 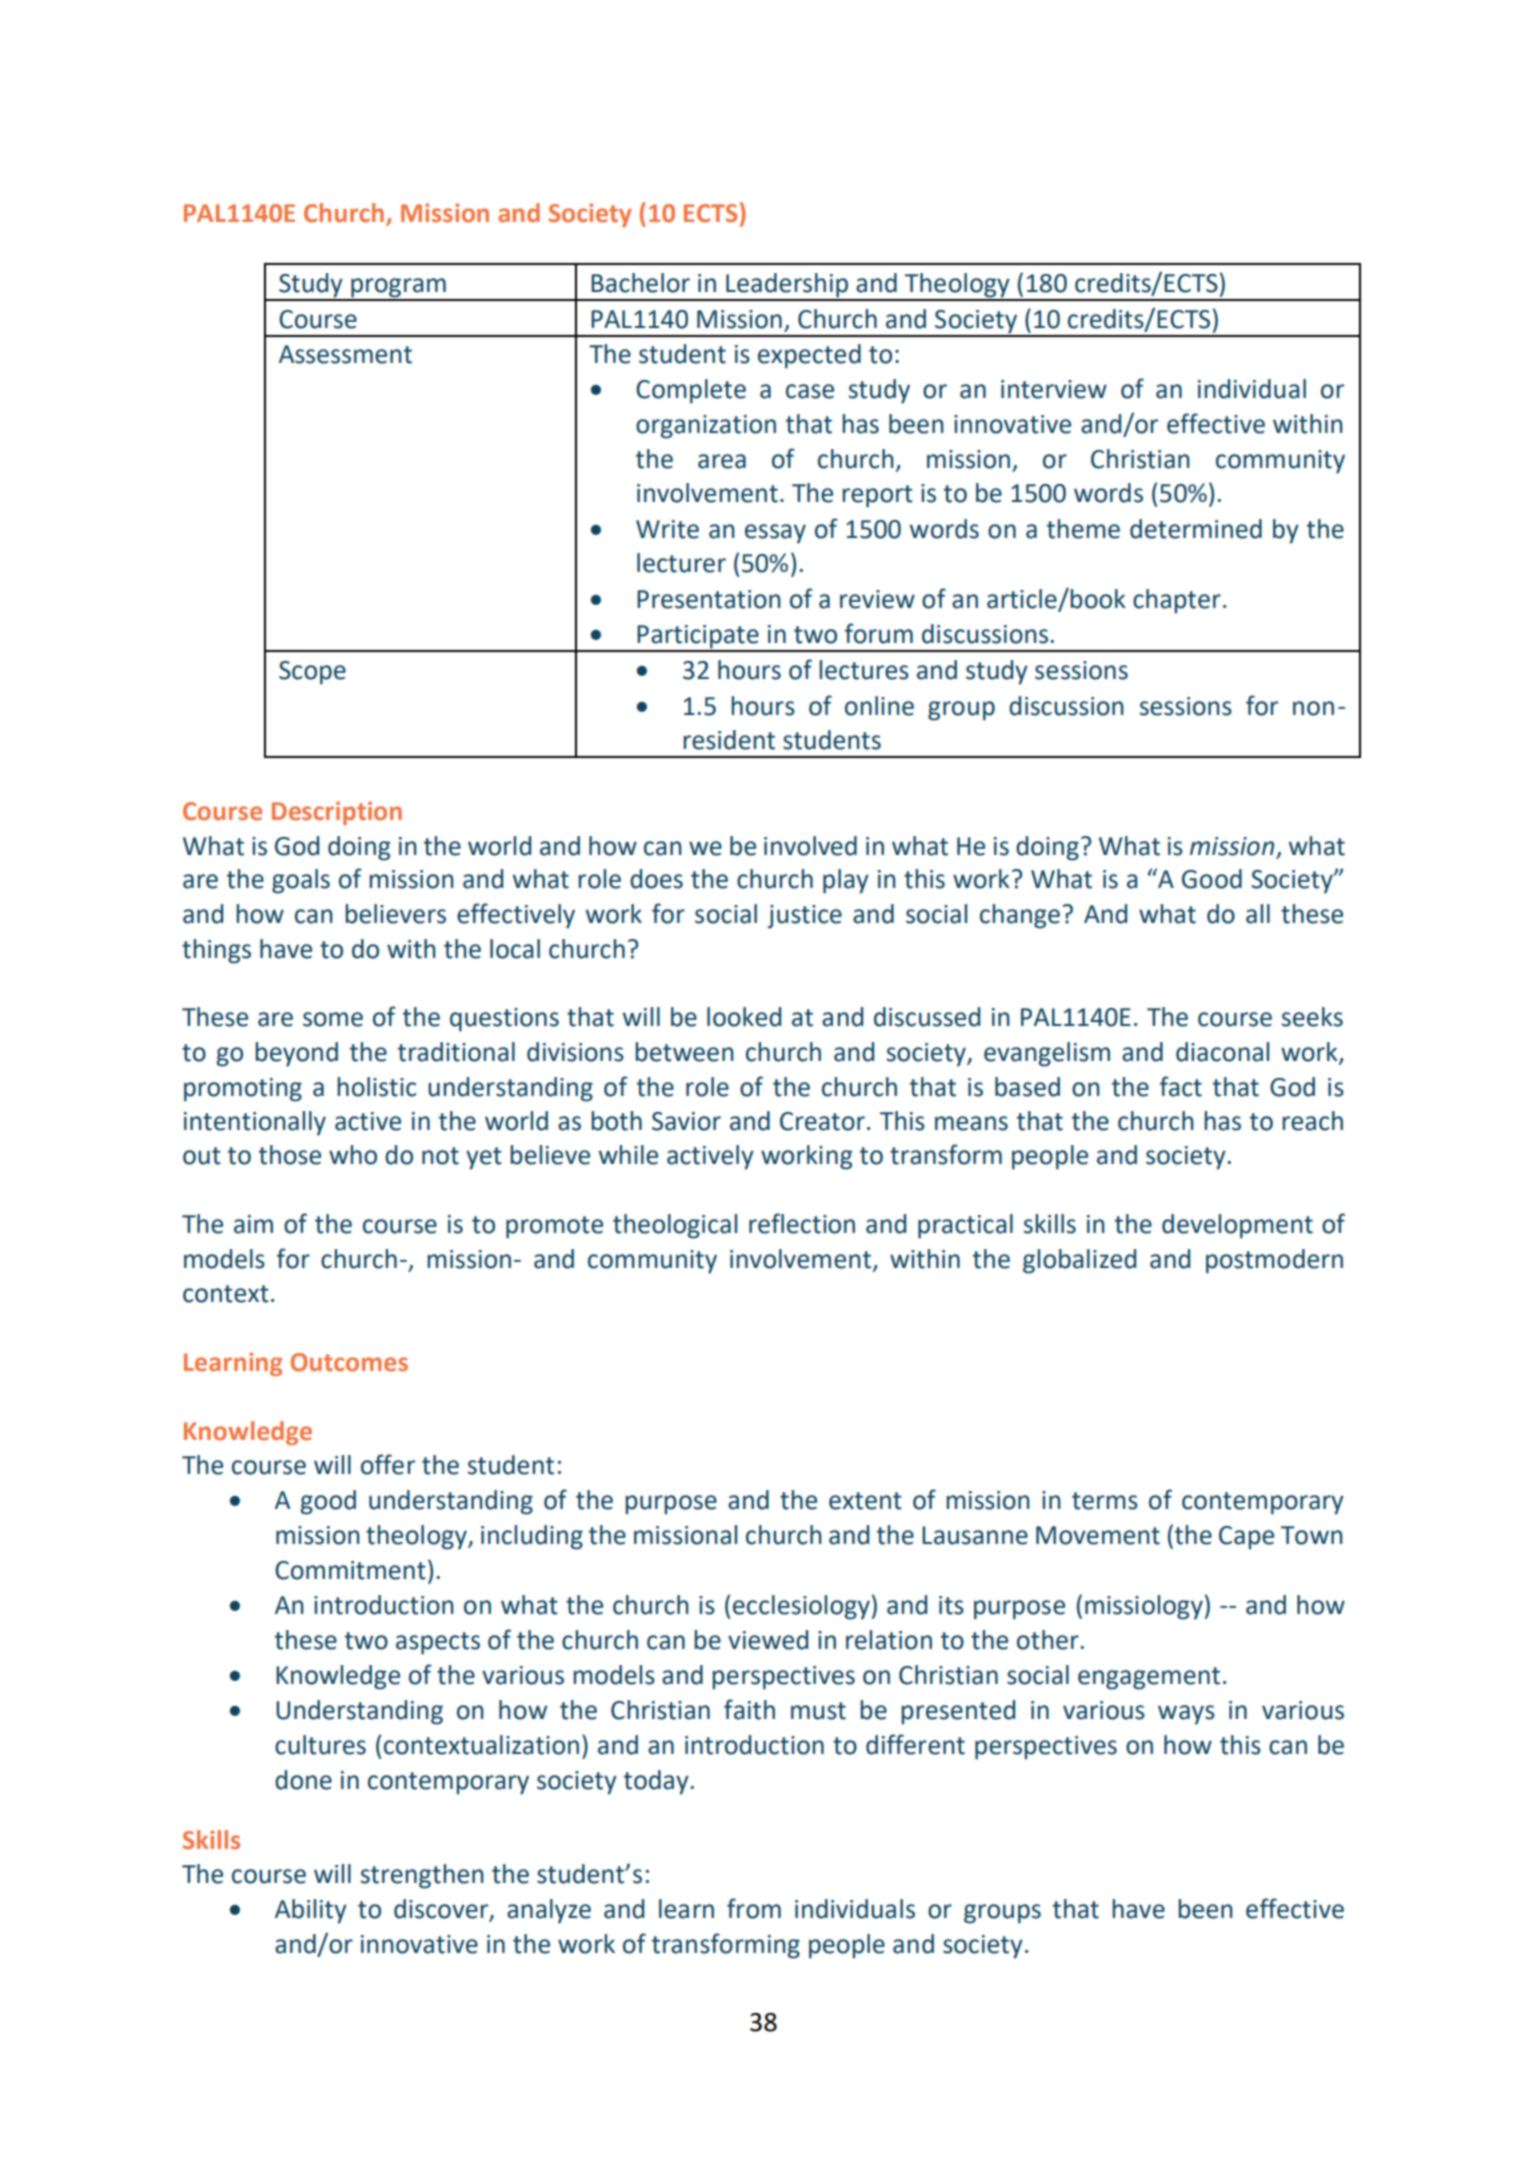 I want to click on Assessment, so click(x=345, y=354).
